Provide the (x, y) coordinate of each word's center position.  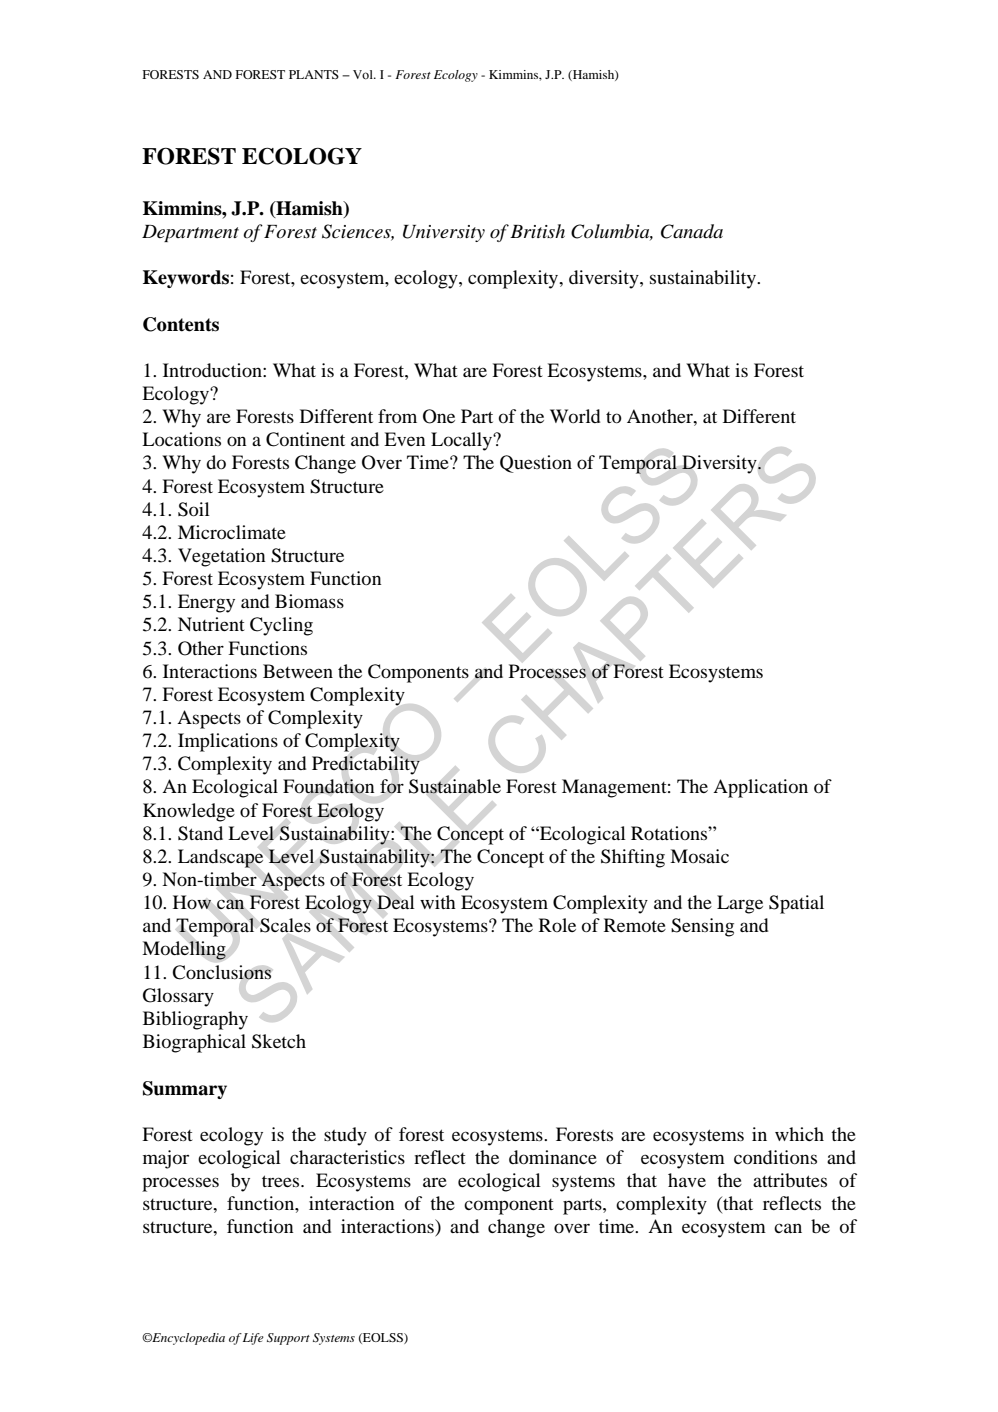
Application (760, 788)
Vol (364, 74)
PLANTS (314, 74)
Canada (692, 231)
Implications (228, 742)
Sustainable (455, 786)
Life (253, 1339)
